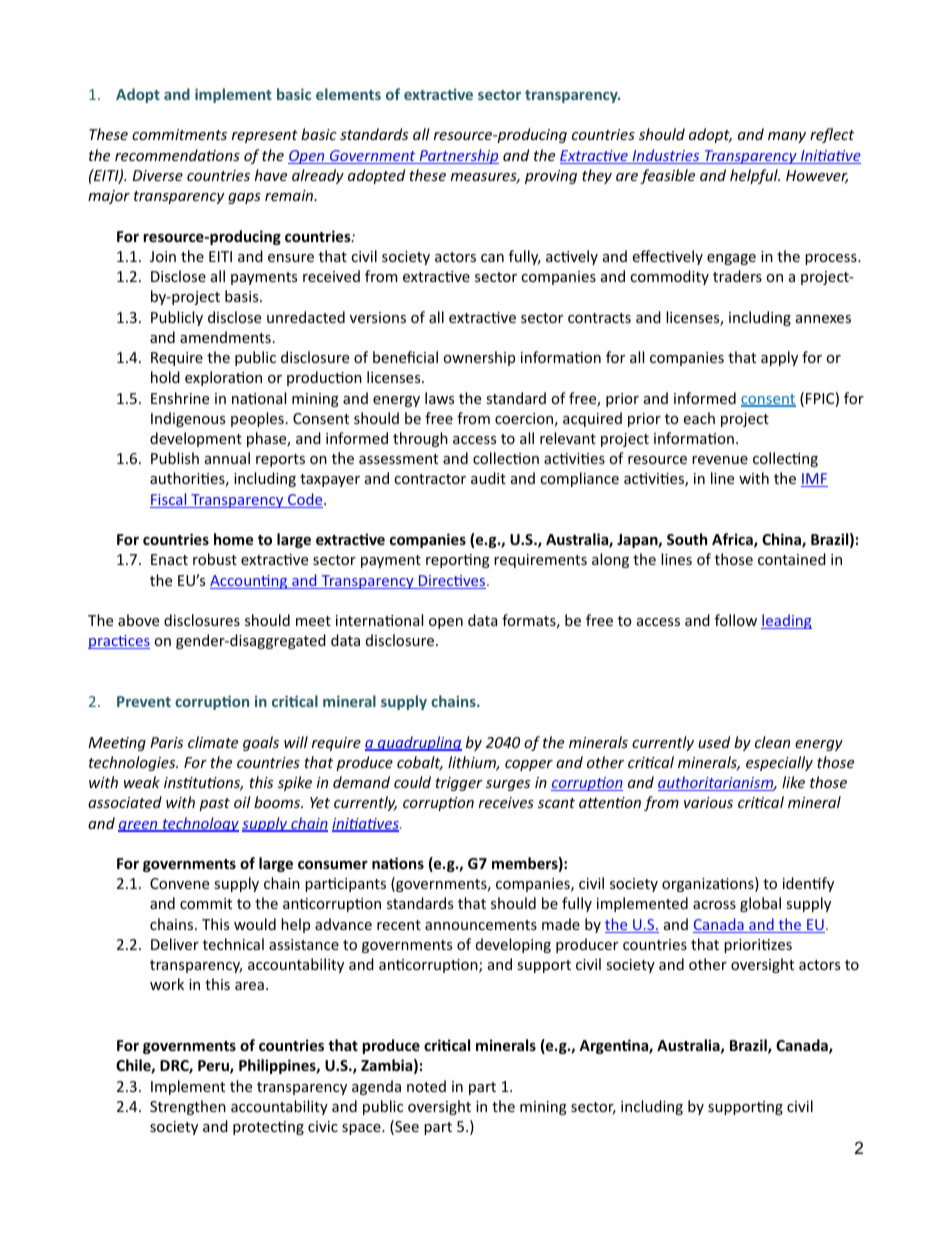 The width and height of the page is (952, 1233). Describe the element at coordinates (138, 620) in the page. I see `above` at that location.
